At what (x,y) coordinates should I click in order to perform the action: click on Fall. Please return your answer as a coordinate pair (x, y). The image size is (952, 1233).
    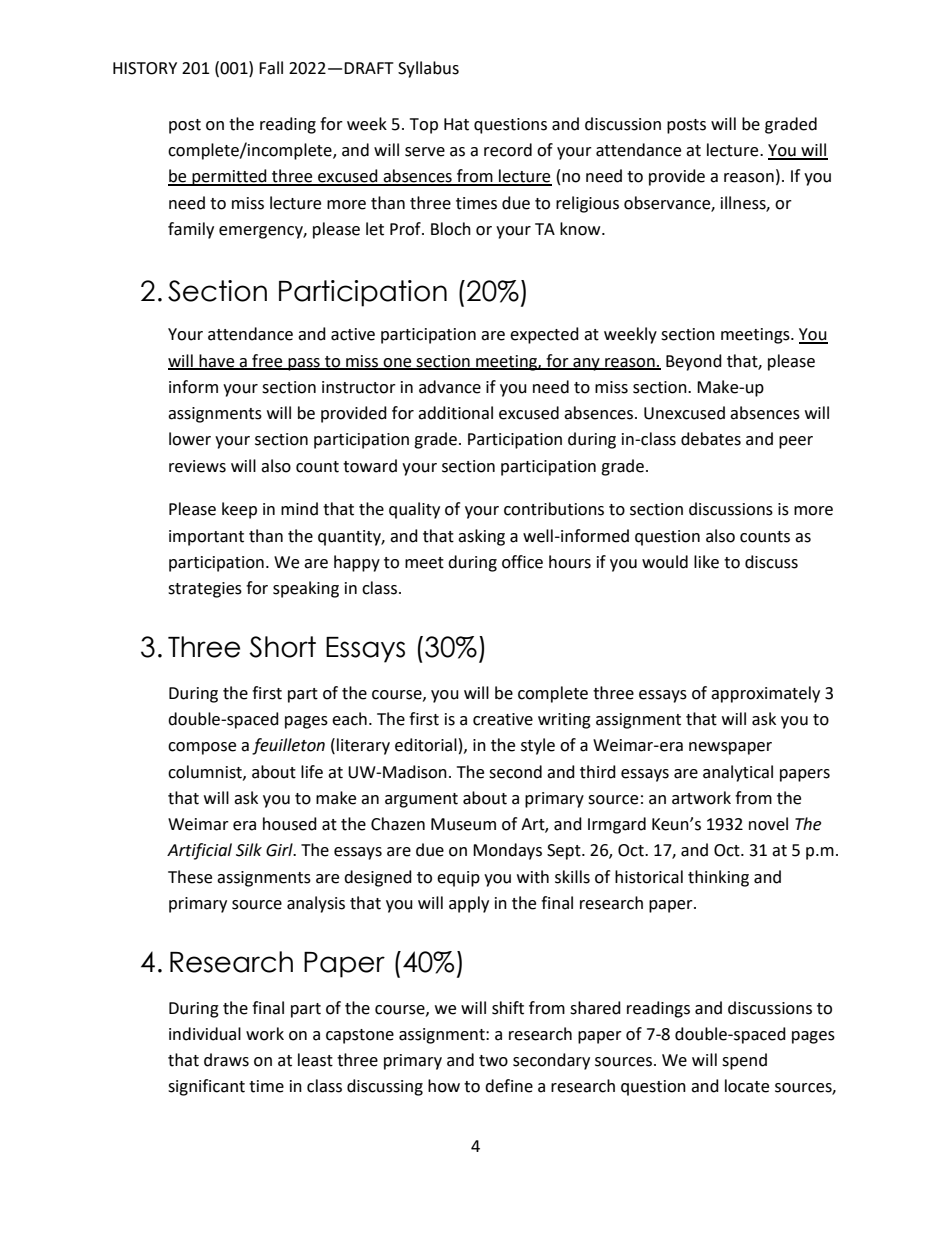
    Looking at the image, I should click on (271, 68).
